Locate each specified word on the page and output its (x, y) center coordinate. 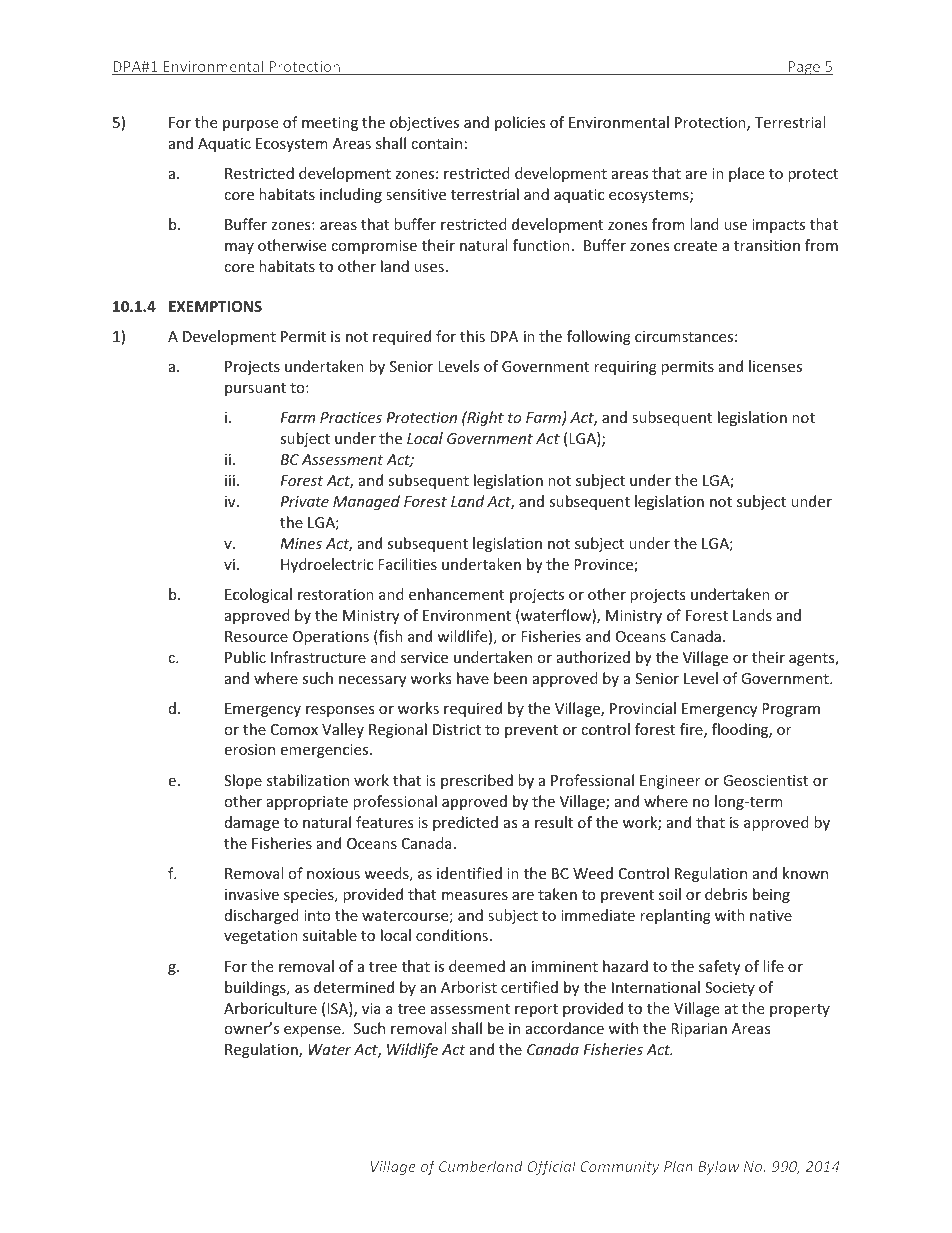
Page (804, 68)
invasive (252, 894)
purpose (250, 125)
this (472, 336)
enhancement (456, 594)
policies (520, 123)
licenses (775, 366)
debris (726, 894)
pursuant (255, 389)
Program (791, 710)
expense (313, 1031)
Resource (256, 636)
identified (469, 873)
